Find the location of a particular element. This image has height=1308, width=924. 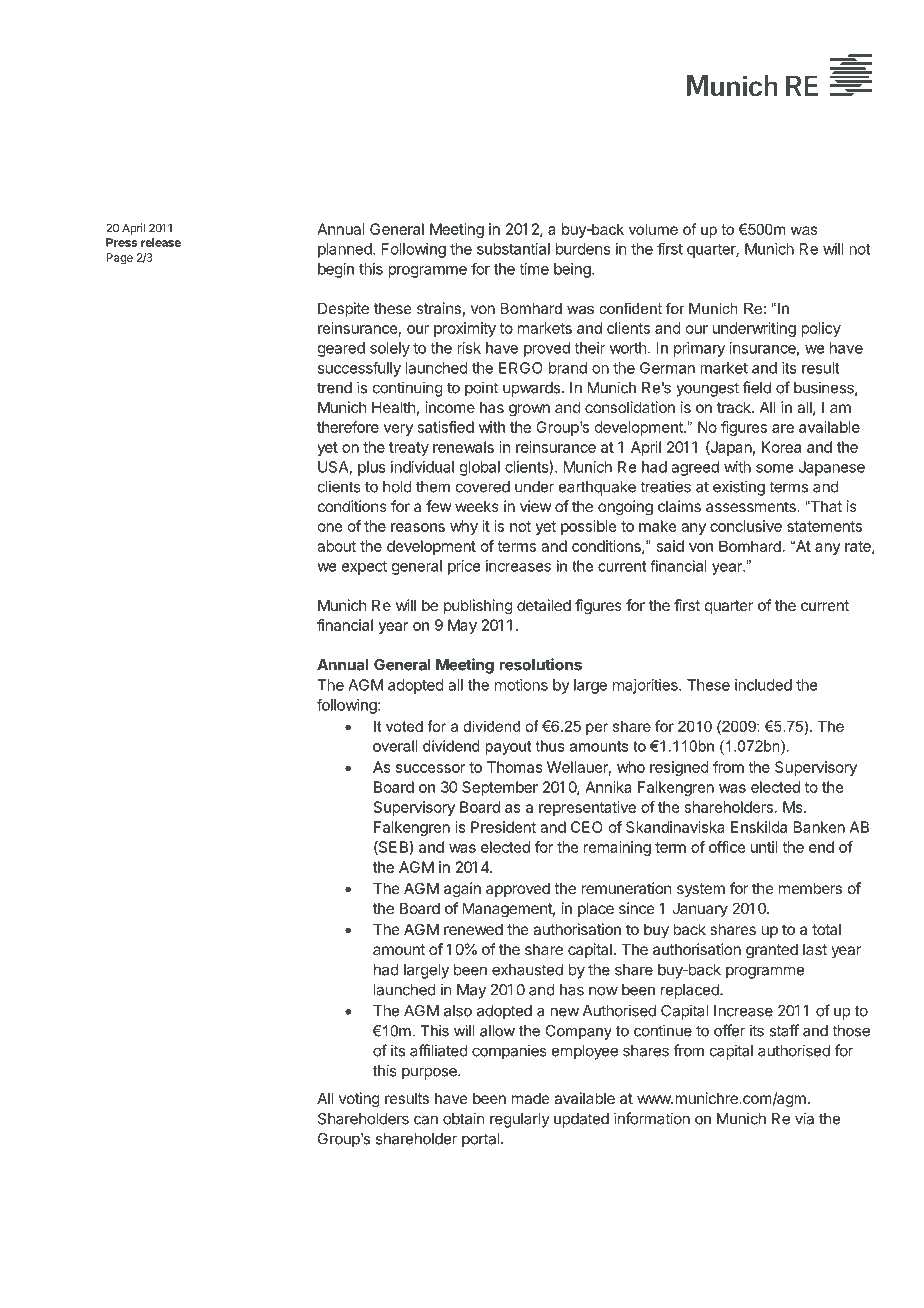

release is located at coordinates (161, 242).
